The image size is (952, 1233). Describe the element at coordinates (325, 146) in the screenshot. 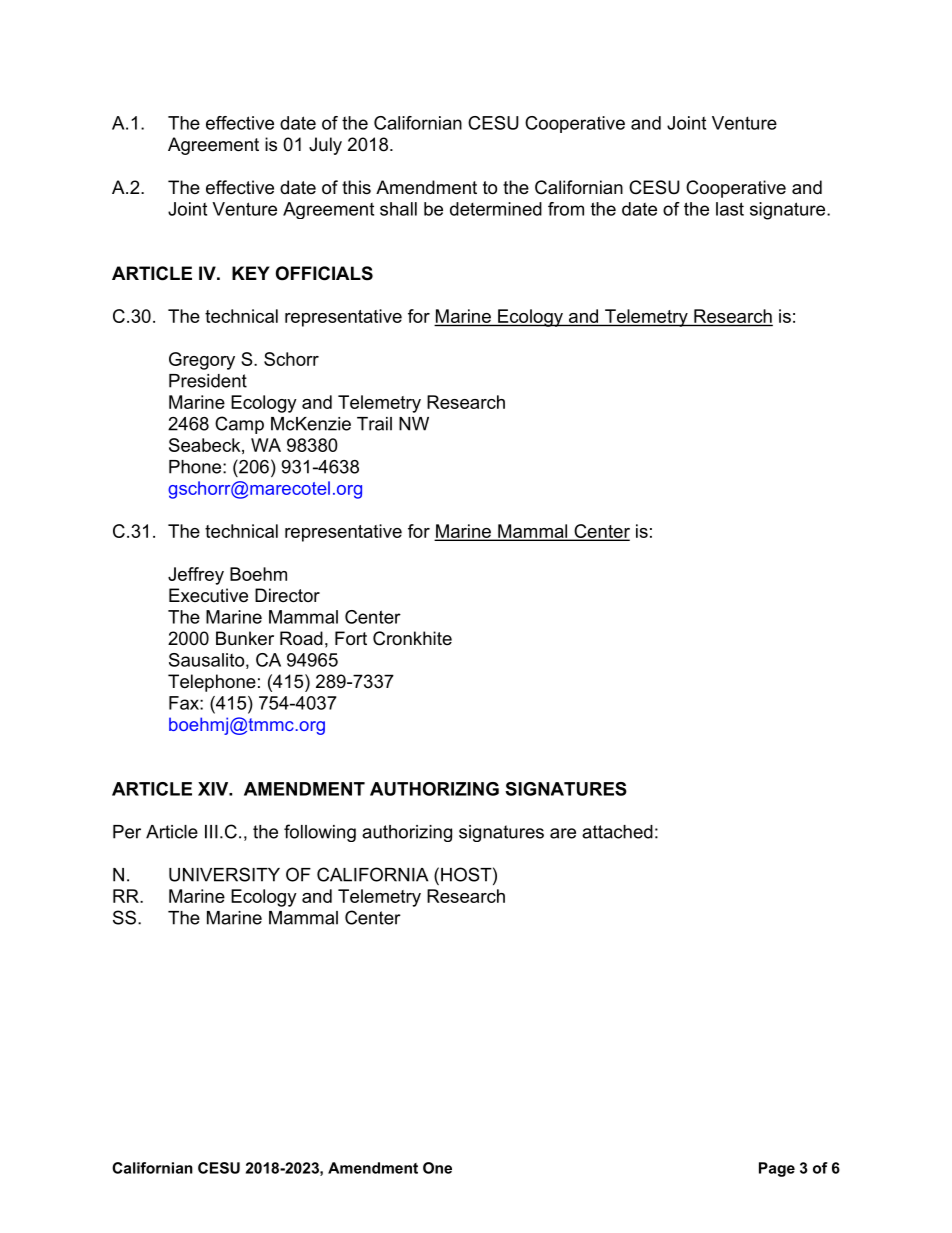

I see `July` at that location.
